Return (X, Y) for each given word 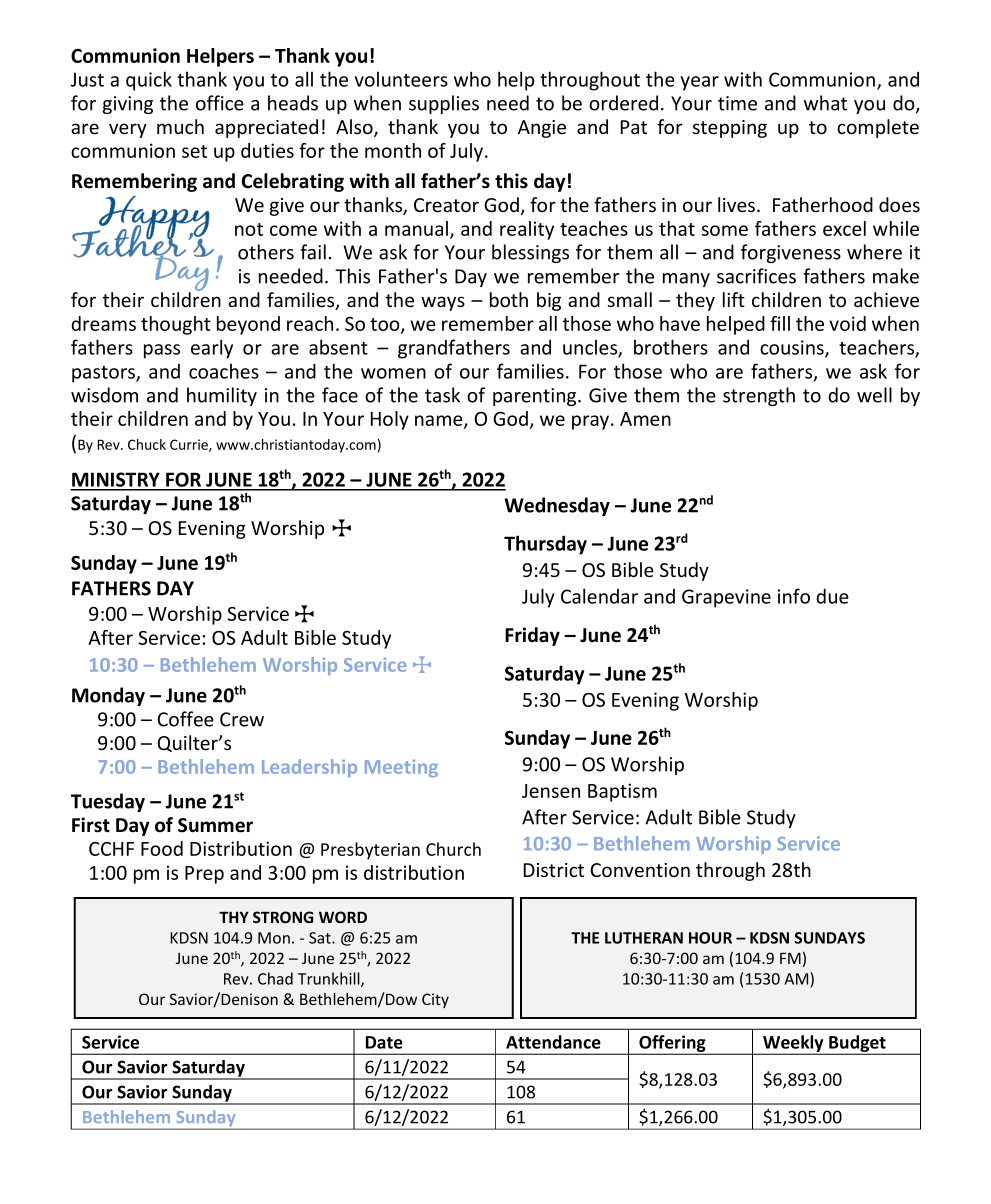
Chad (275, 978)
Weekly (793, 1045)
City (435, 1000)
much (180, 126)
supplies (444, 104)
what (825, 103)
